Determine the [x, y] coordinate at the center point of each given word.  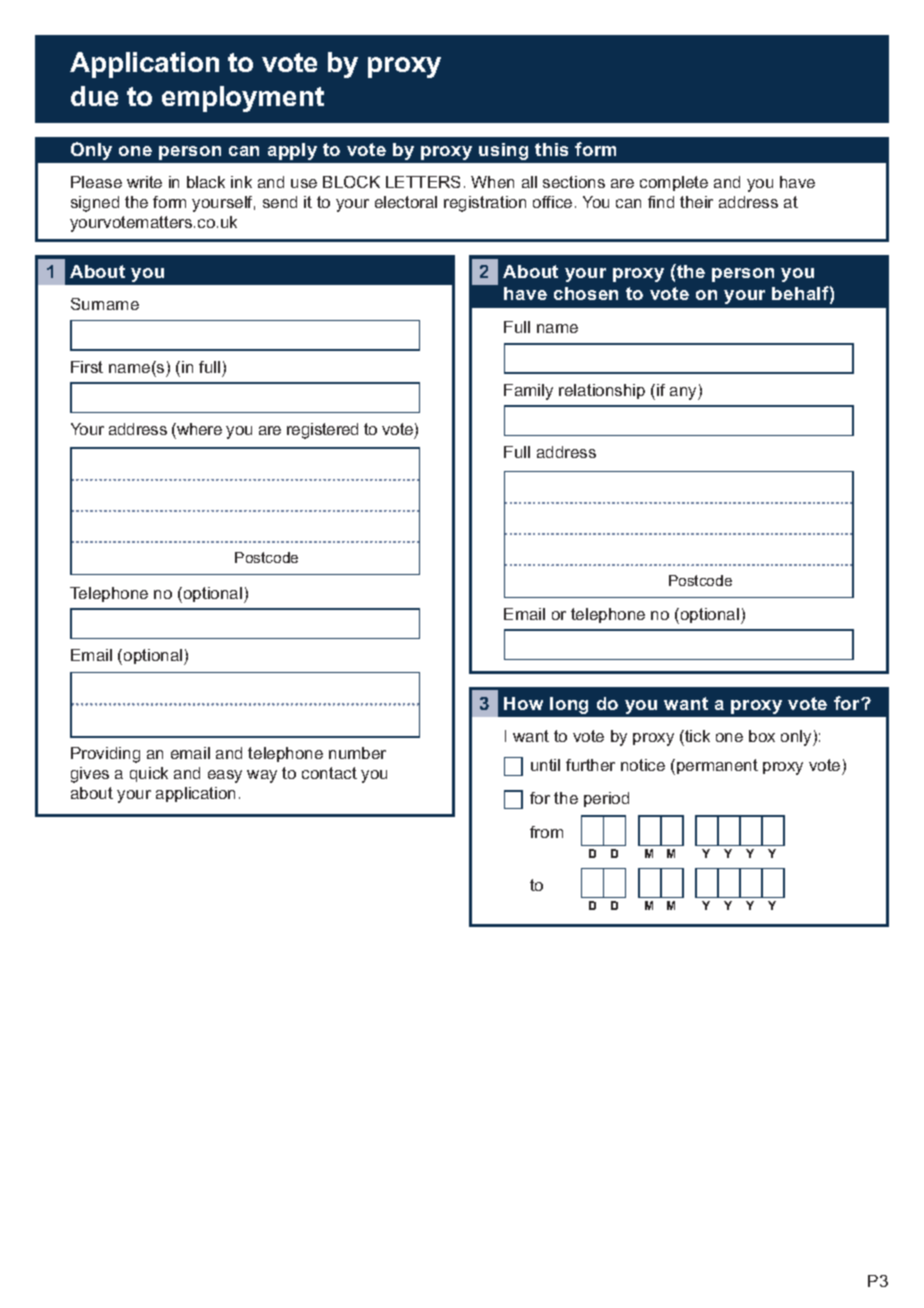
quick [149, 774]
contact [329, 773]
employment [243, 99]
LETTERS [423, 182]
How [523, 703]
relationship [602, 391]
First [87, 367]
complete [674, 183]
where [198, 429]
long [569, 705]
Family [528, 392]
